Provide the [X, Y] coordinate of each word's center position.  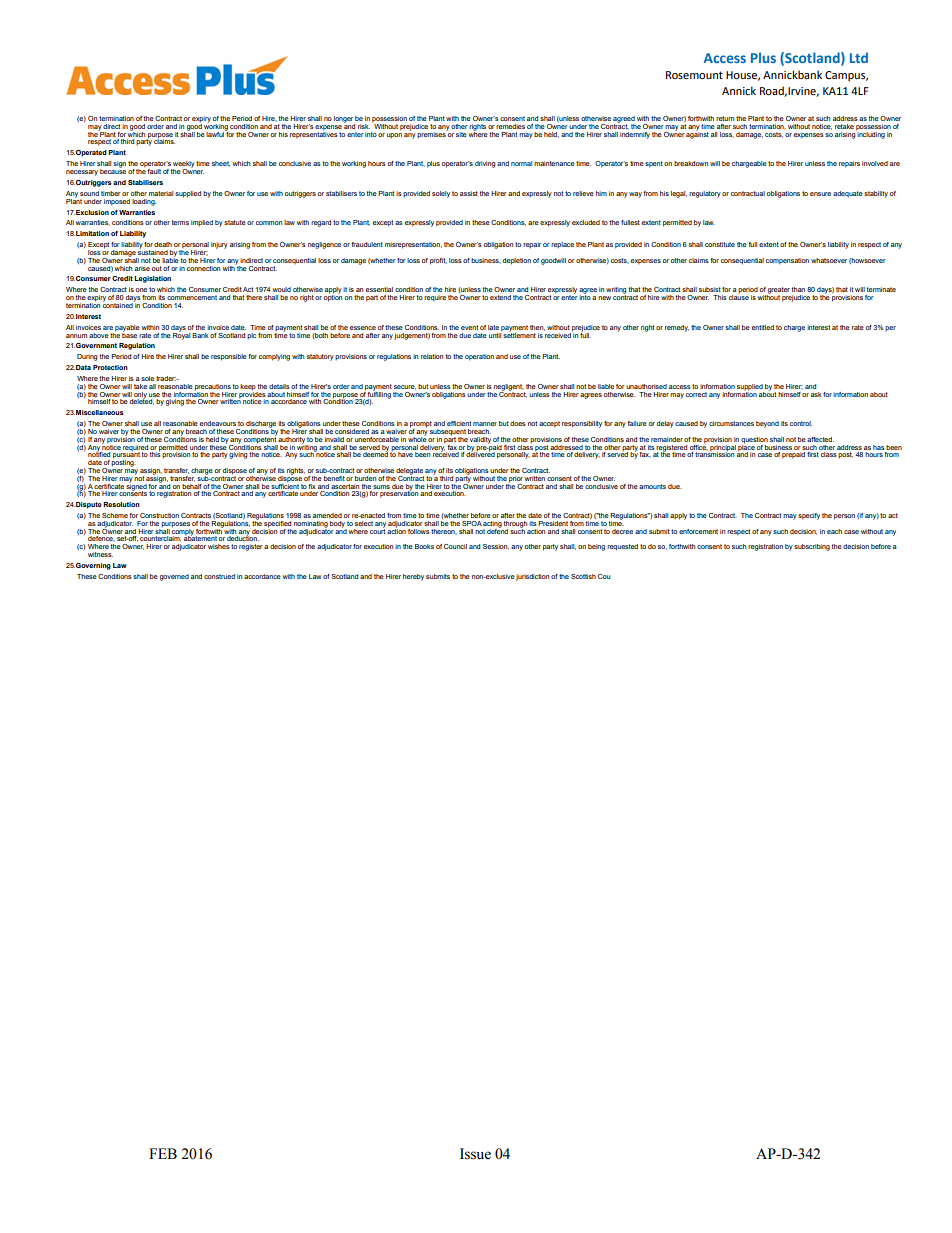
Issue [475, 1154]
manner [485, 424]
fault [154, 171]
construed [219, 576]
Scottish [583, 576]
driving [485, 164]
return [725, 118]
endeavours [218, 423]
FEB [163, 1153]
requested [622, 547]
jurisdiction [532, 577]
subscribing [812, 547]
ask [816, 394]
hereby [413, 577]
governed [174, 577]
